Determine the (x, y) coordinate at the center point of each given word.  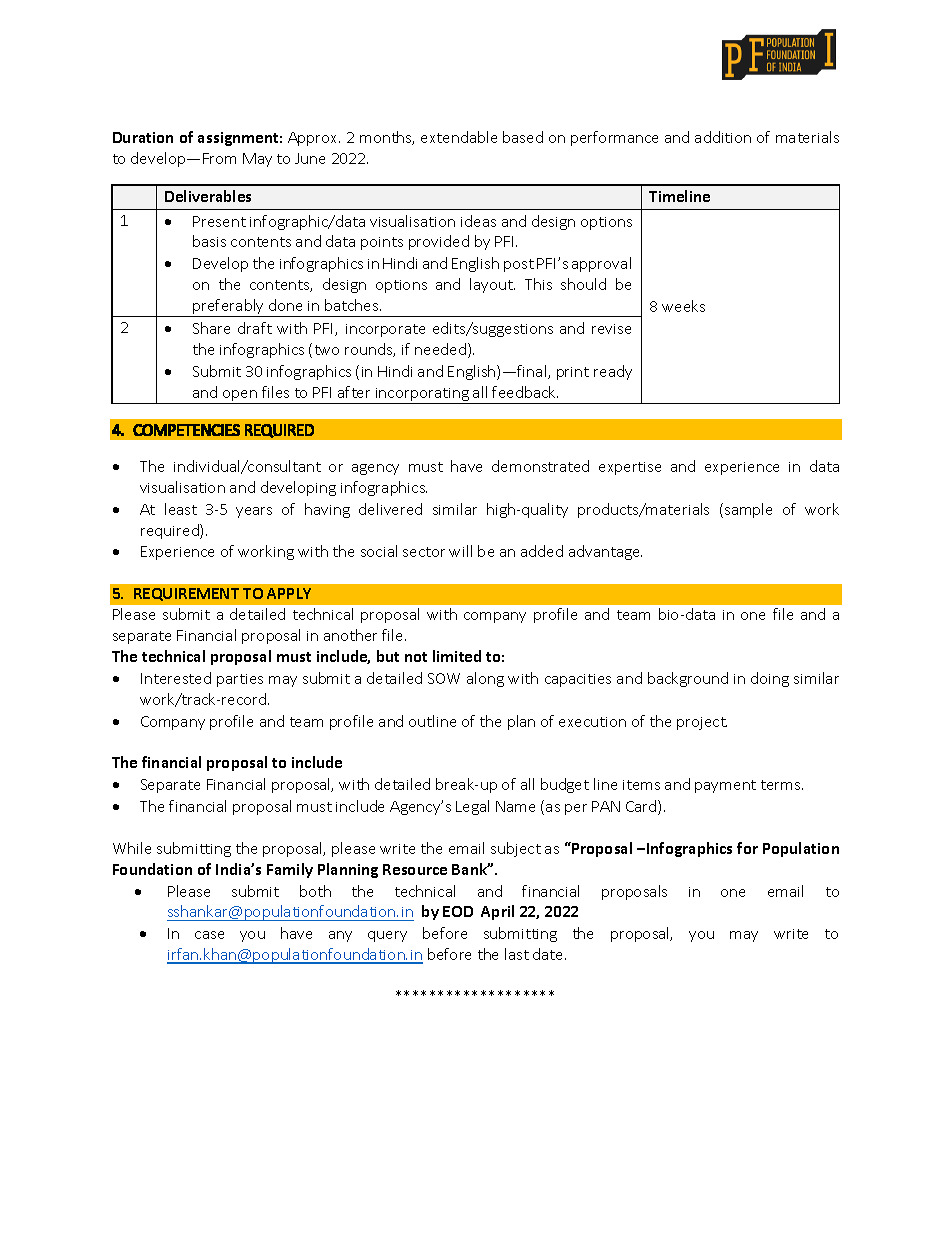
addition (723, 137)
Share (211, 328)
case (209, 935)
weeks (683, 306)
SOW (444, 678)
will (460, 551)
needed (440, 349)
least (181, 509)
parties (240, 680)
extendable (459, 137)
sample (748, 510)
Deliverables (208, 196)
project (702, 723)
